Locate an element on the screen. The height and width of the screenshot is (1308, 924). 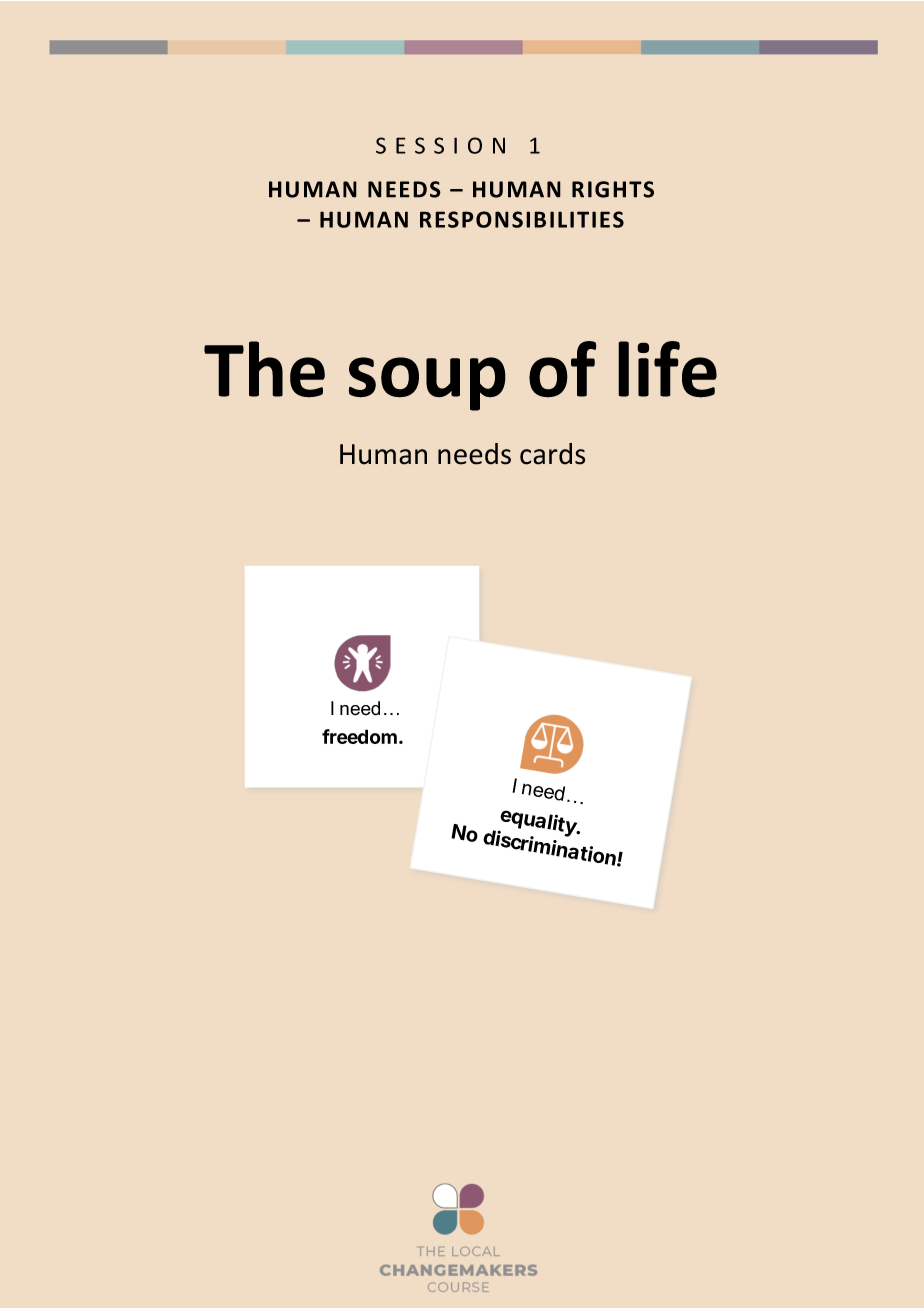
RIGHTS is located at coordinates (613, 189).
